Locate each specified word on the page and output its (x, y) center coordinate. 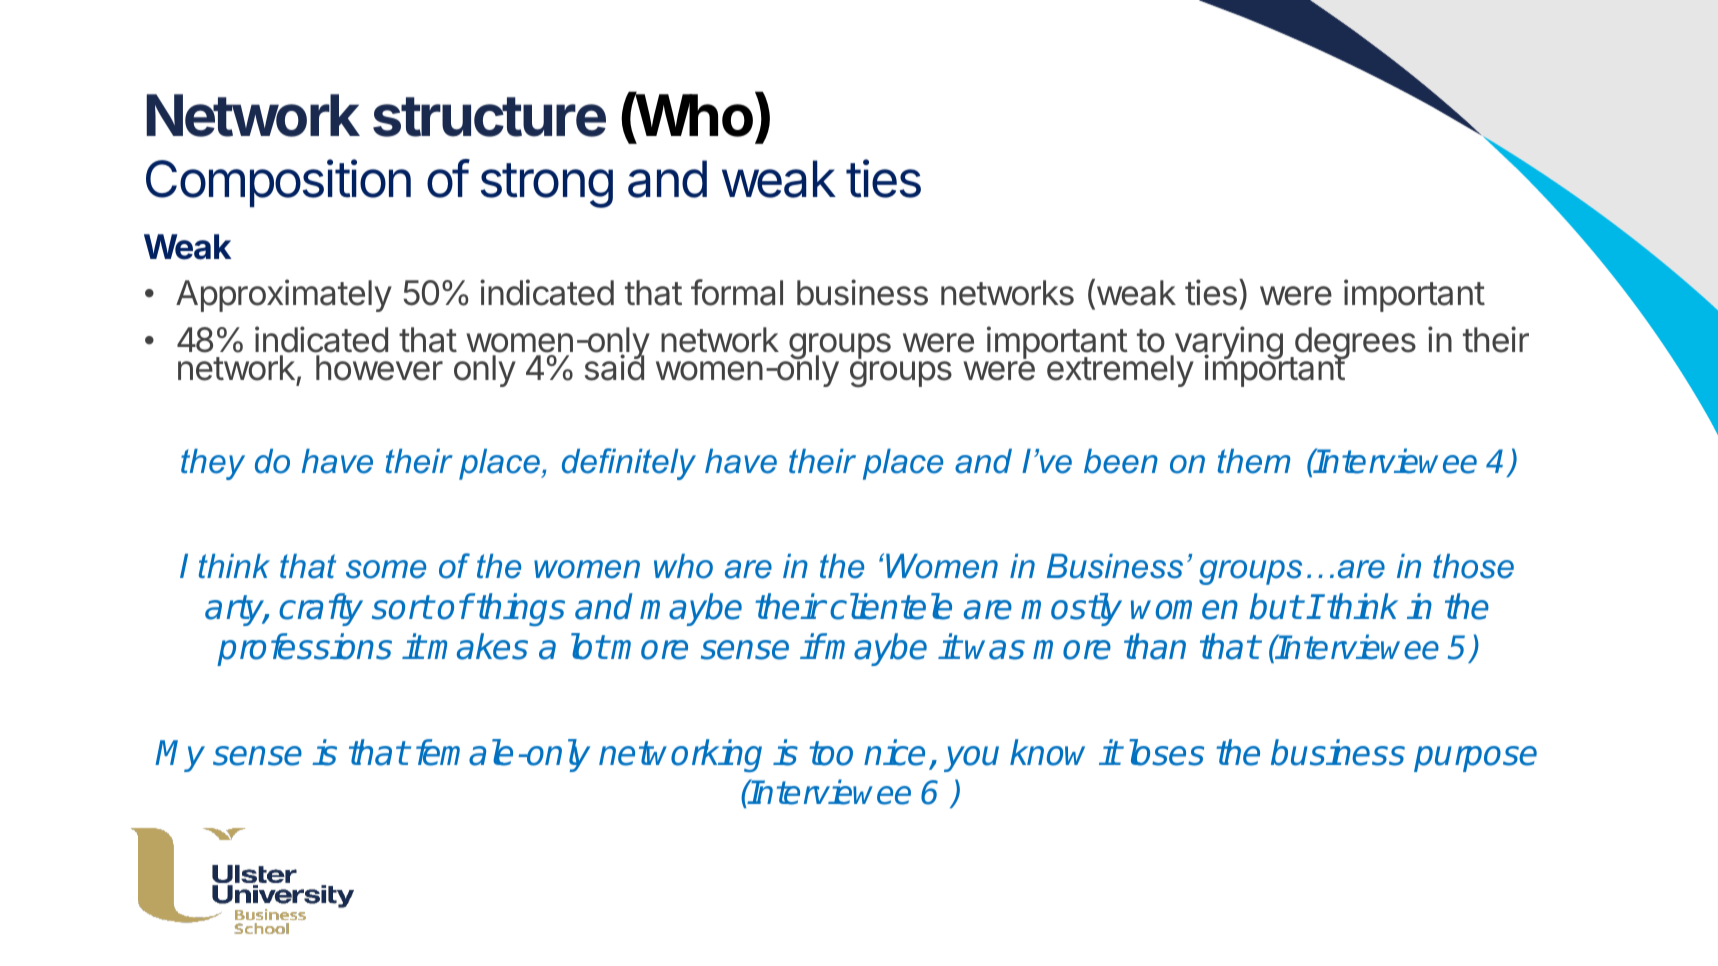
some (386, 569)
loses (1166, 752)
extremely (1120, 371)
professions (304, 649)
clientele (891, 606)
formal (737, 292)
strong (547, 185)
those (1473, 566)
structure (489, 117)
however (379, 368)
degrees (1354, 344)
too (831, 753)
